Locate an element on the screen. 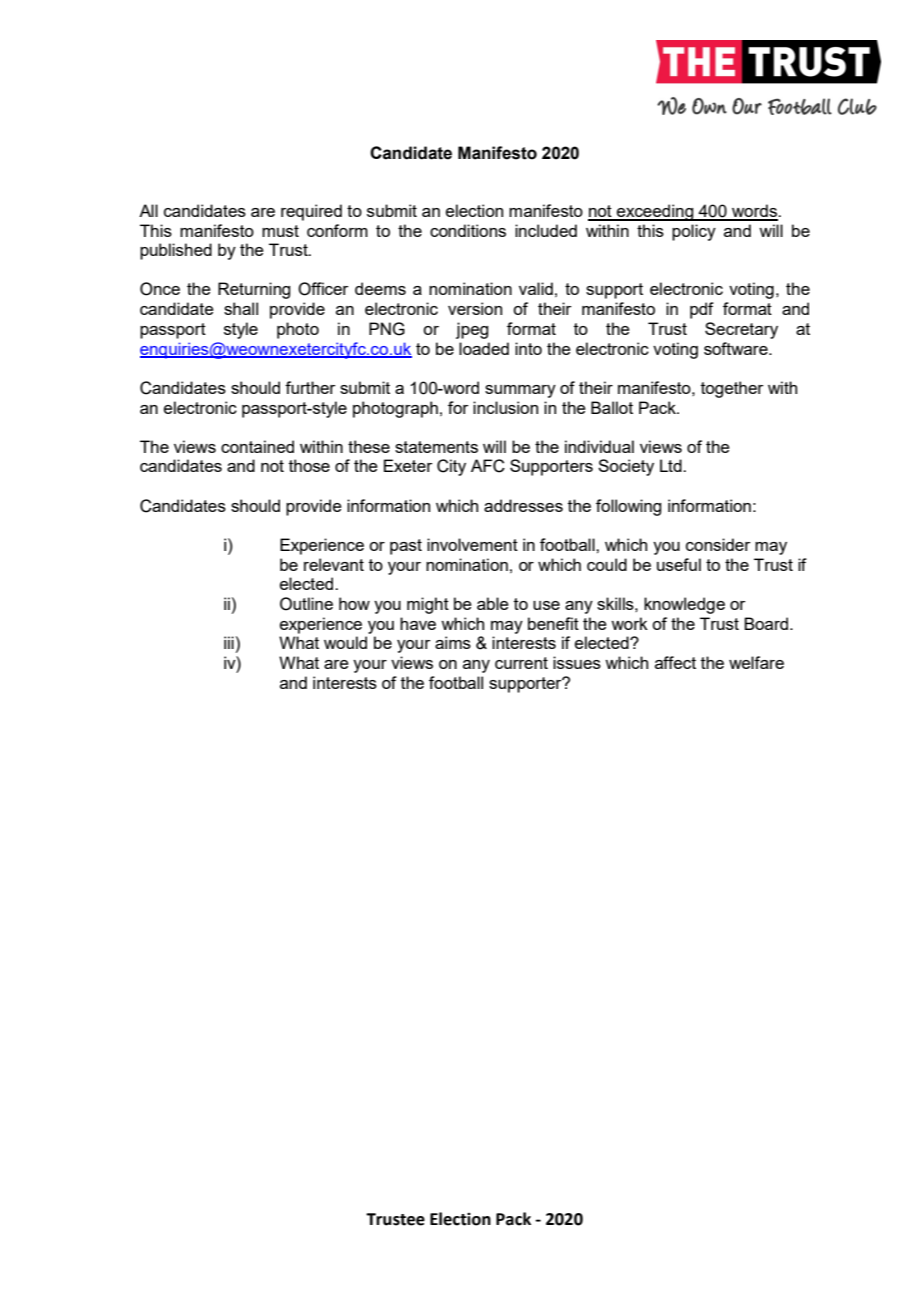 This screenshot has height=1308, width=924. must is located at coordinates (280, 231).
